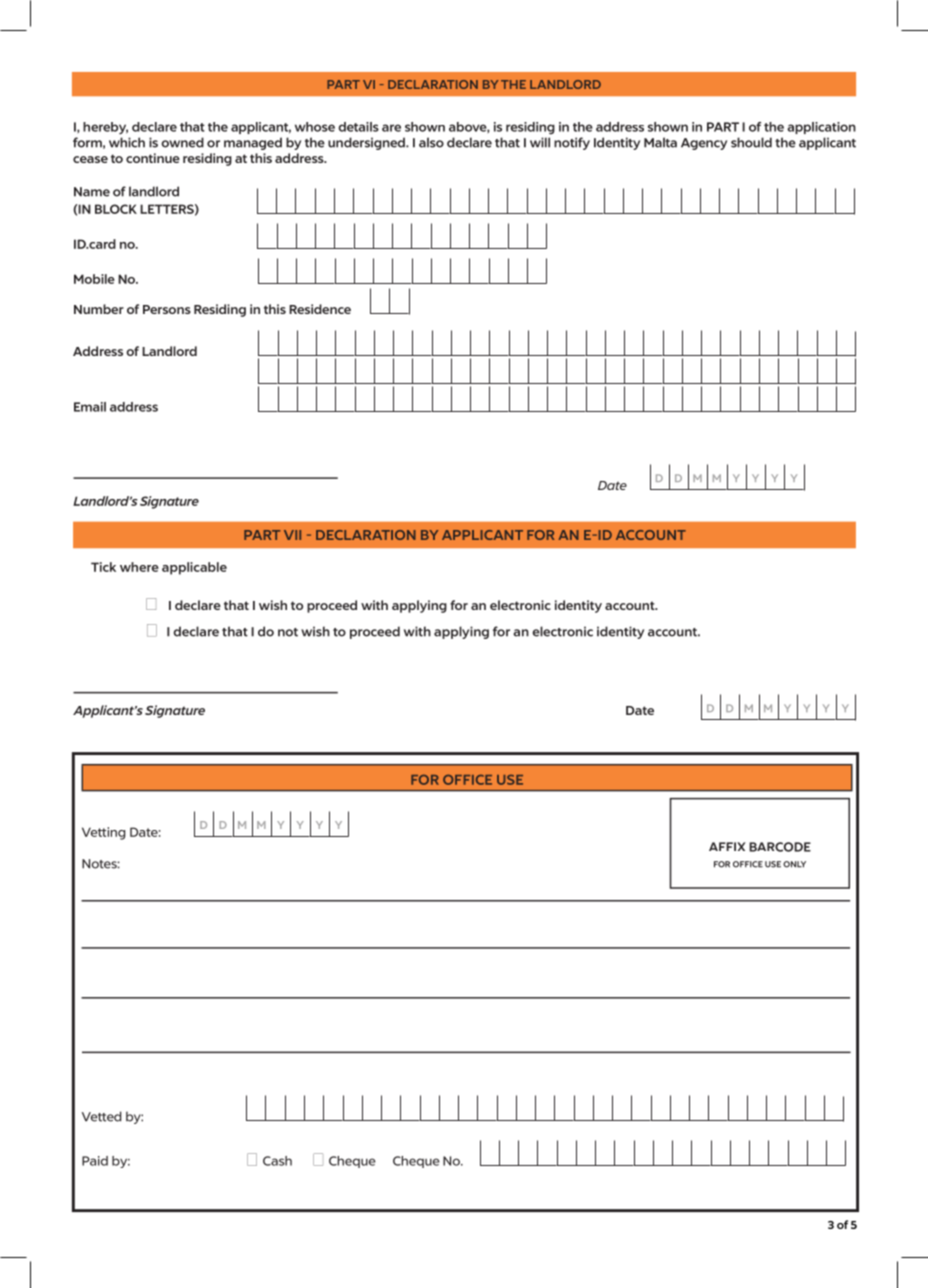  Describe the element at coordinates (101, 1116) in the page. I see `Vetted` at that location.
